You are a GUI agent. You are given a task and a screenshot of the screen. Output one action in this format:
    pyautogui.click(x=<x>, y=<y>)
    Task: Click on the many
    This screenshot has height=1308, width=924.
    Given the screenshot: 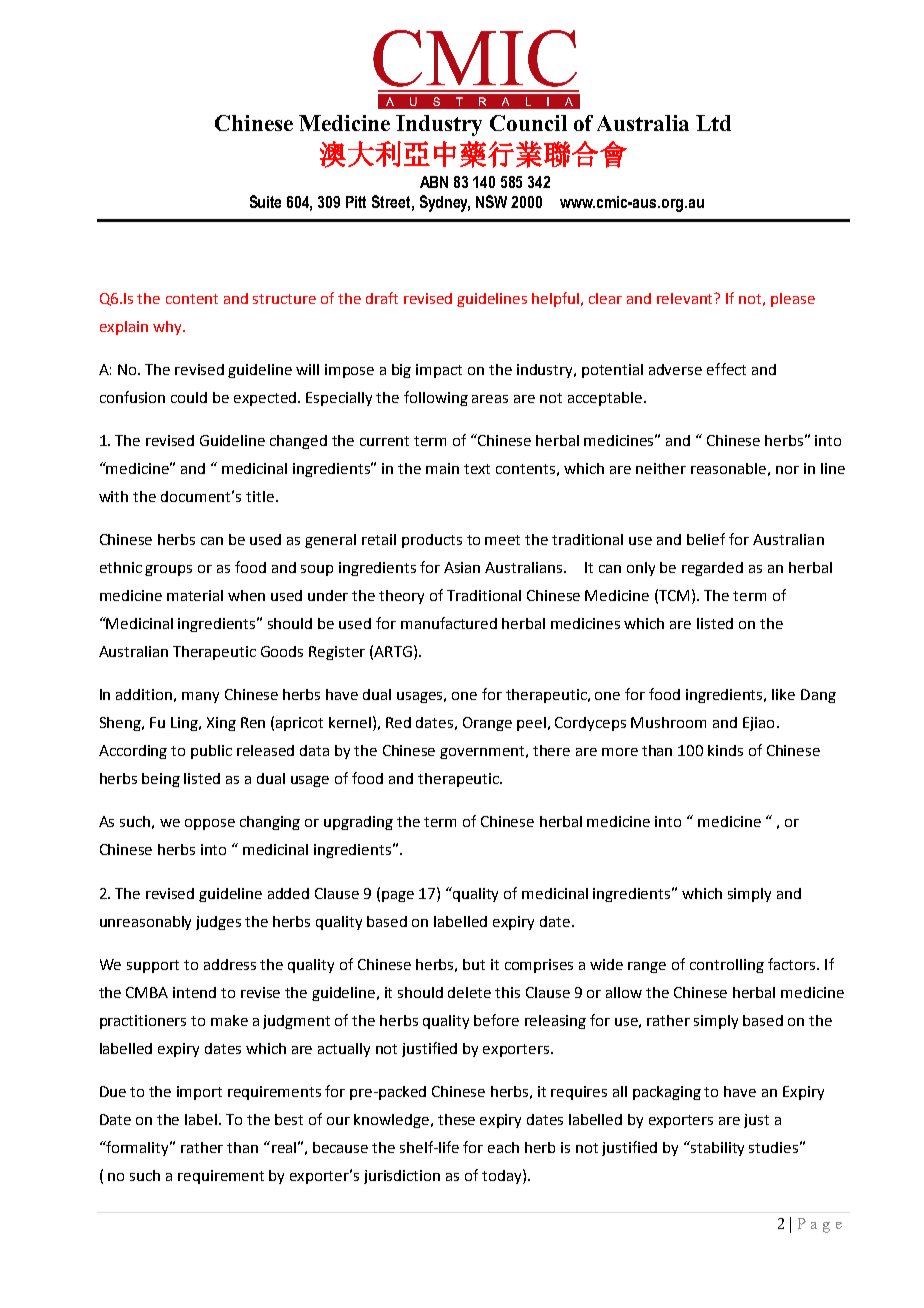 What is the action you would take?
    pyautogui.click(x=200, y=697)
